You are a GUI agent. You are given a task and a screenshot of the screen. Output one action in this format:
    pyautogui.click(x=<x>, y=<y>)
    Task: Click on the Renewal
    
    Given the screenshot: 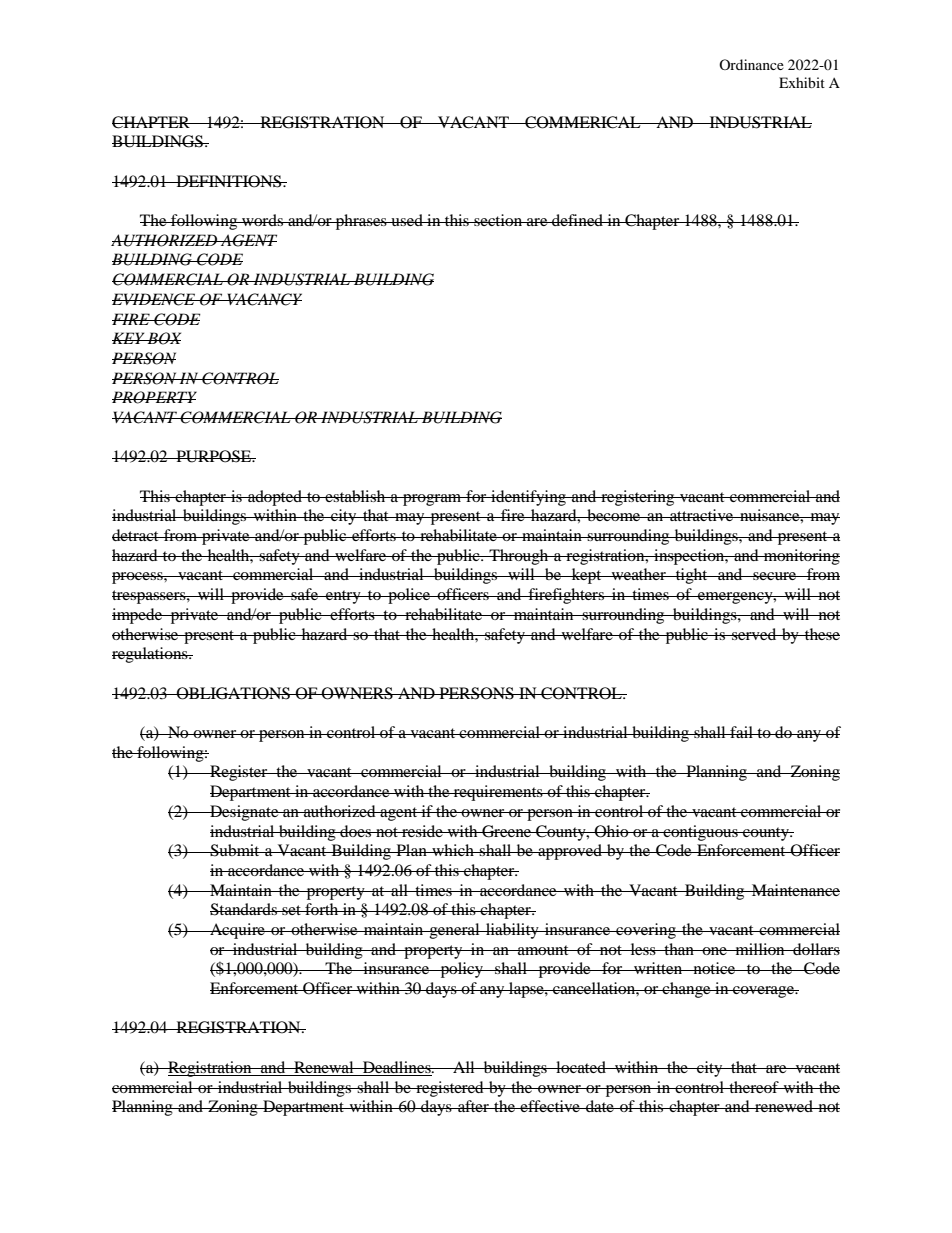 What is the action you would take?
    pyautogui.click(x=324, y=1068)
